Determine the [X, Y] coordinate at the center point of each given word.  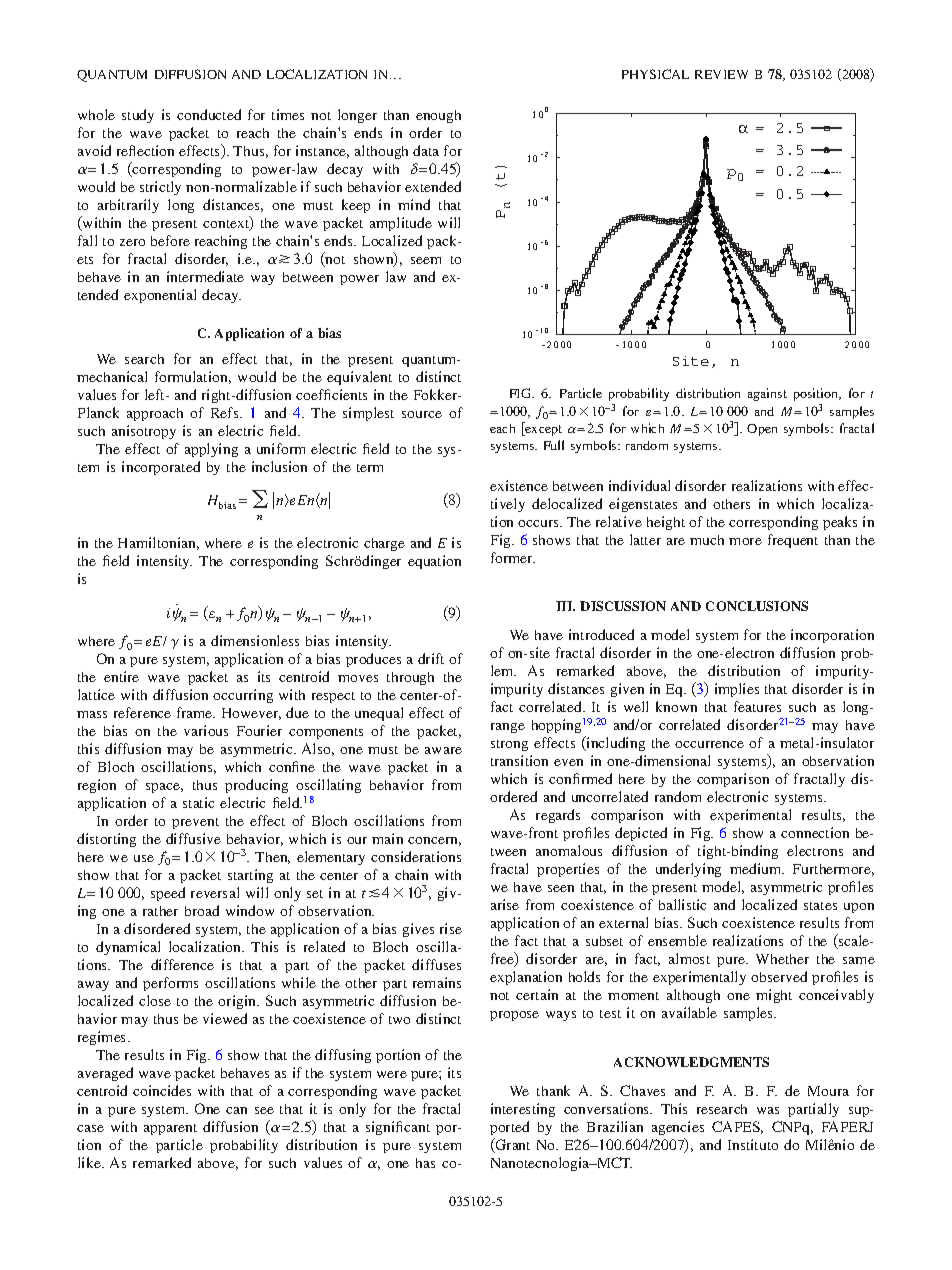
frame [196, 712]
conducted [209, 114]
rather [160, 911]
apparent [170, 1129]
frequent [793, 541]
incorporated [161, 468]
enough [438, 116]
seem [426, 260]
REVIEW [721, 74]
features [757, 706]
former [513, 557]
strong [509, 745]
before [170, 240]
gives [418, 930]
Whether [782, 959]
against [767, 394]
